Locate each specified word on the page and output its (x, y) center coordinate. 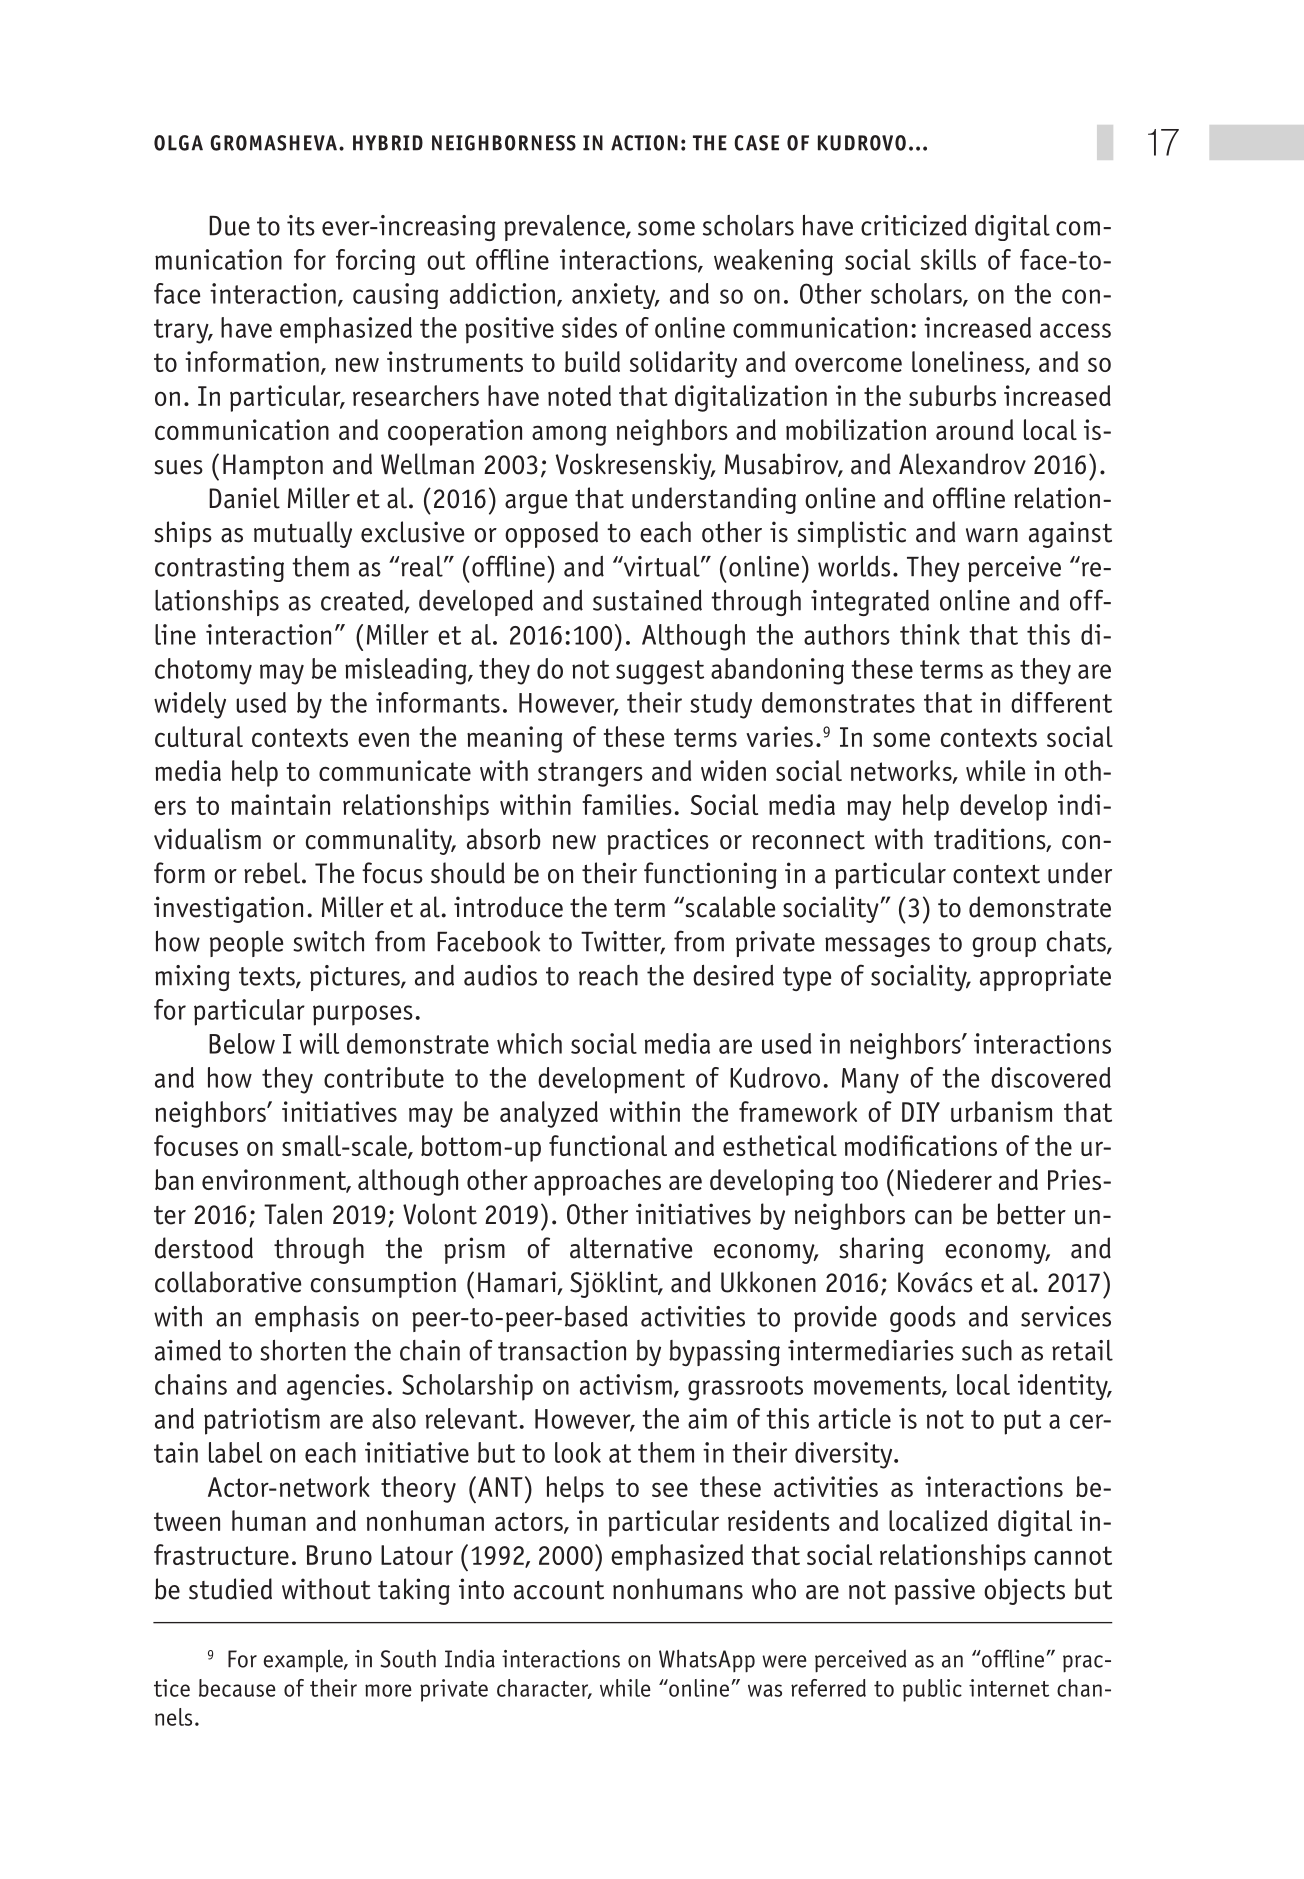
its (301, 225)
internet (1009, 1688)
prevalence (565, 228)
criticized (914, 225)
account (559, 1590)
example (304, 1661)
